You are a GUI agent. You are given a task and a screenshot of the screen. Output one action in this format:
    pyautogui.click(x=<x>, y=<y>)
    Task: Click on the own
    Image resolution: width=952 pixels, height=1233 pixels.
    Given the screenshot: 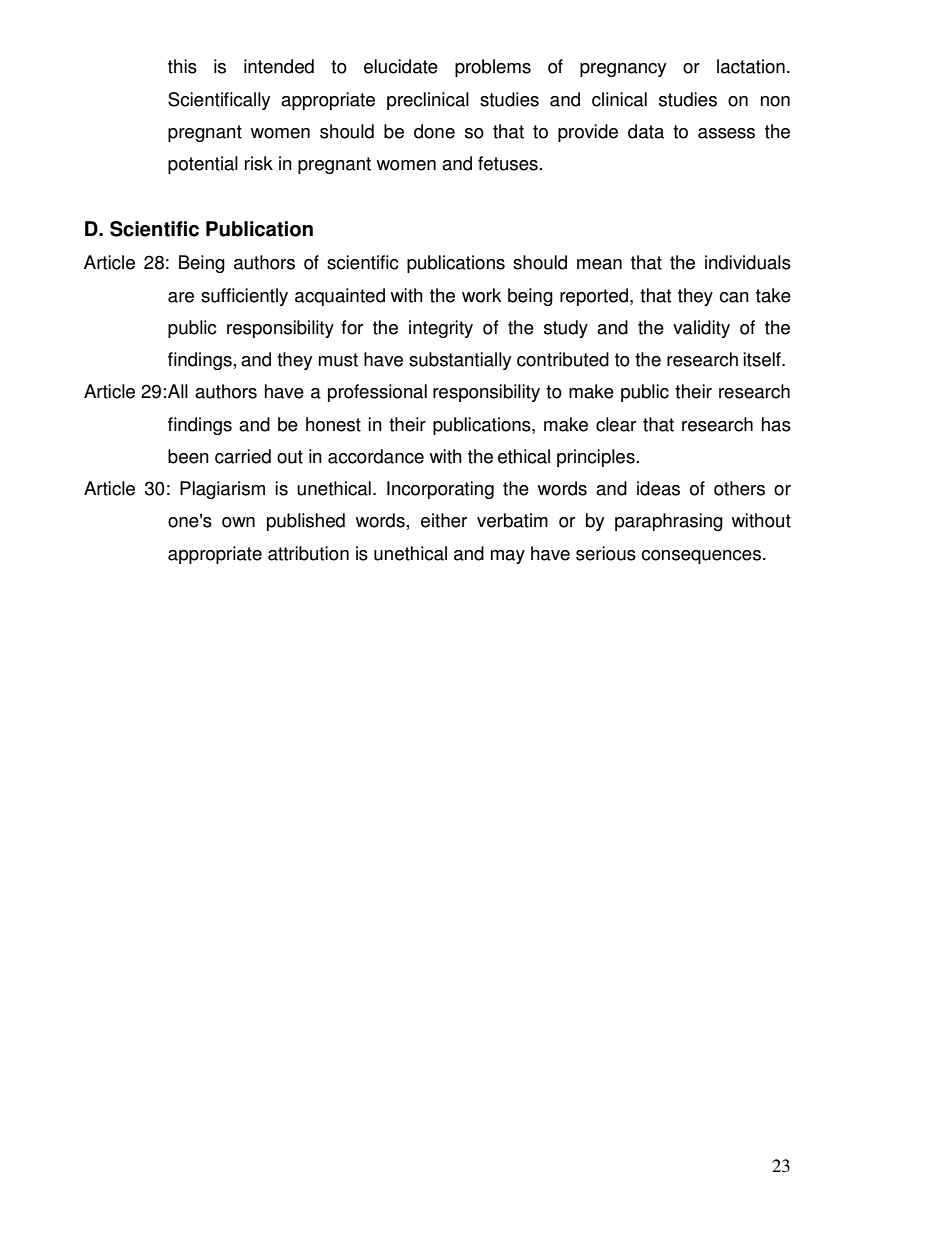 What is the action you would take?
    pyautogui.click(x=238, y=522)
